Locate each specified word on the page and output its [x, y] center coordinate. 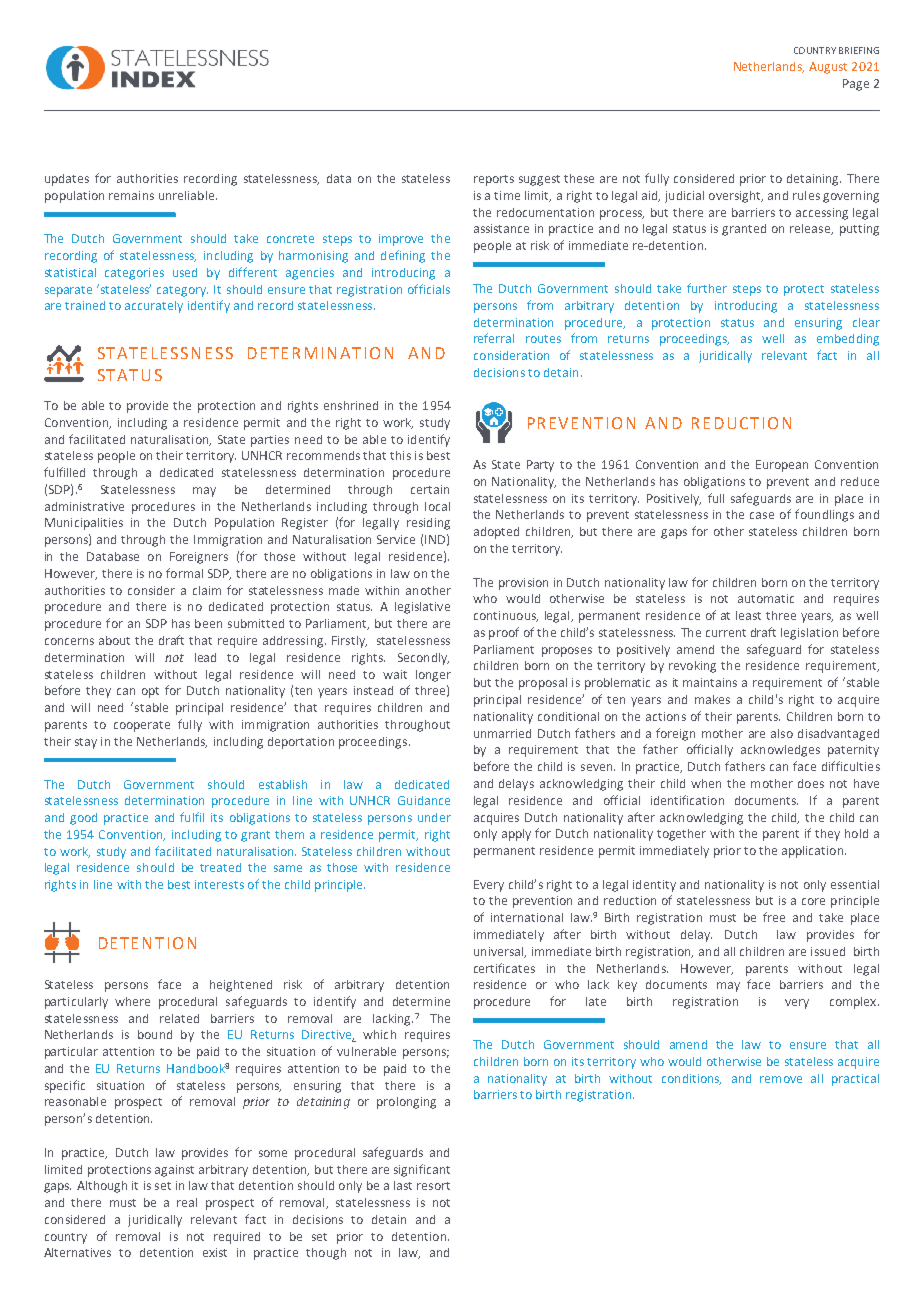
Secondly [423, 659]
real [187, 1202]
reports [494, 180]
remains [131, 195]
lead [205, 657]
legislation [809, 634]
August [828, 68]
